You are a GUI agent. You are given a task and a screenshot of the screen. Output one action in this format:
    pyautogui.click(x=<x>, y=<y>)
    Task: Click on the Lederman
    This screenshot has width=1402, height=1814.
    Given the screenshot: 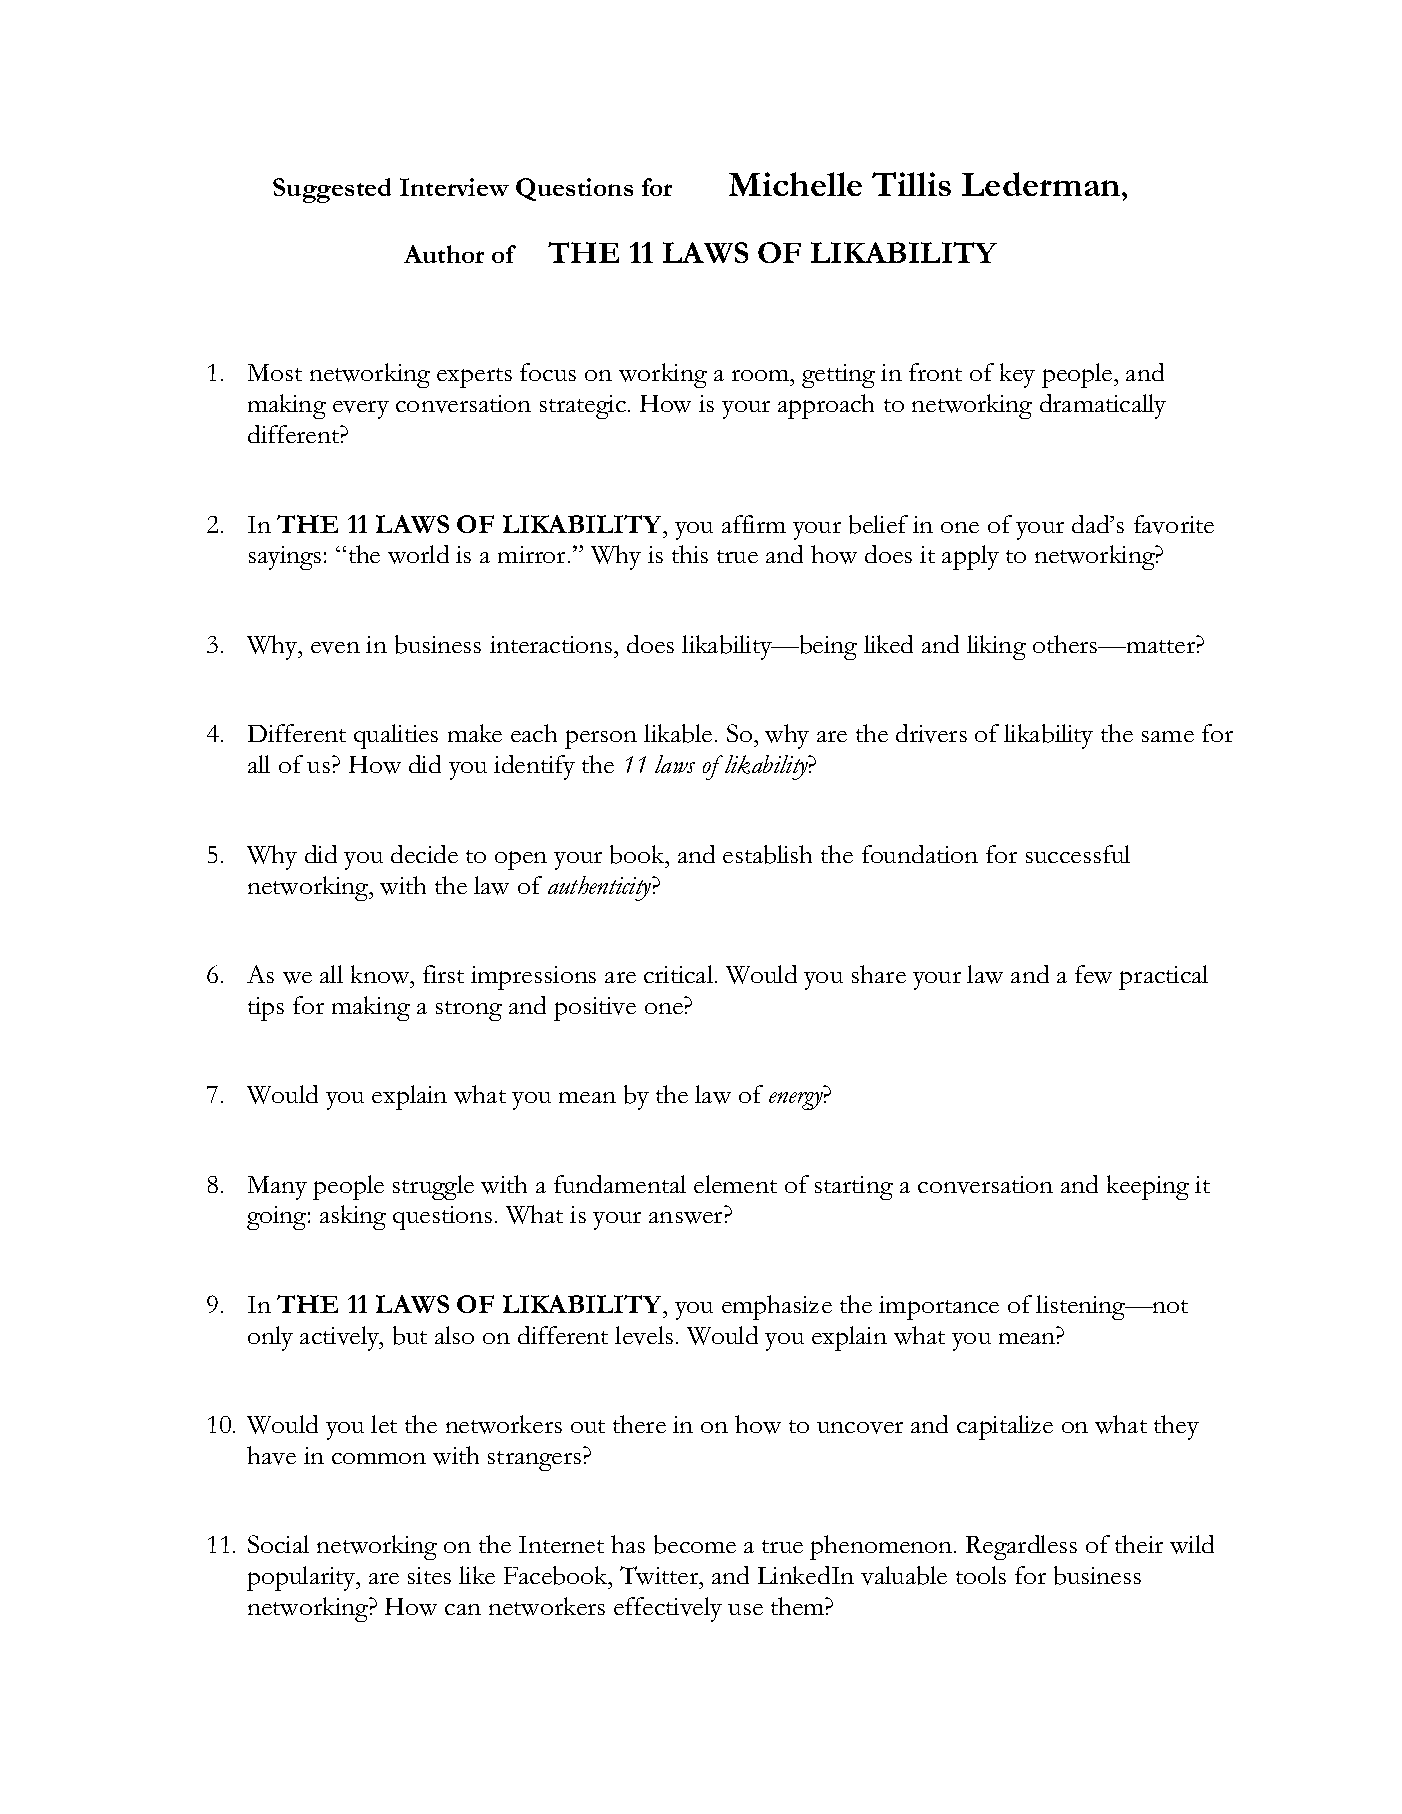 What is the action you would take?
    pyautogui.click(x=1042, y=184)
